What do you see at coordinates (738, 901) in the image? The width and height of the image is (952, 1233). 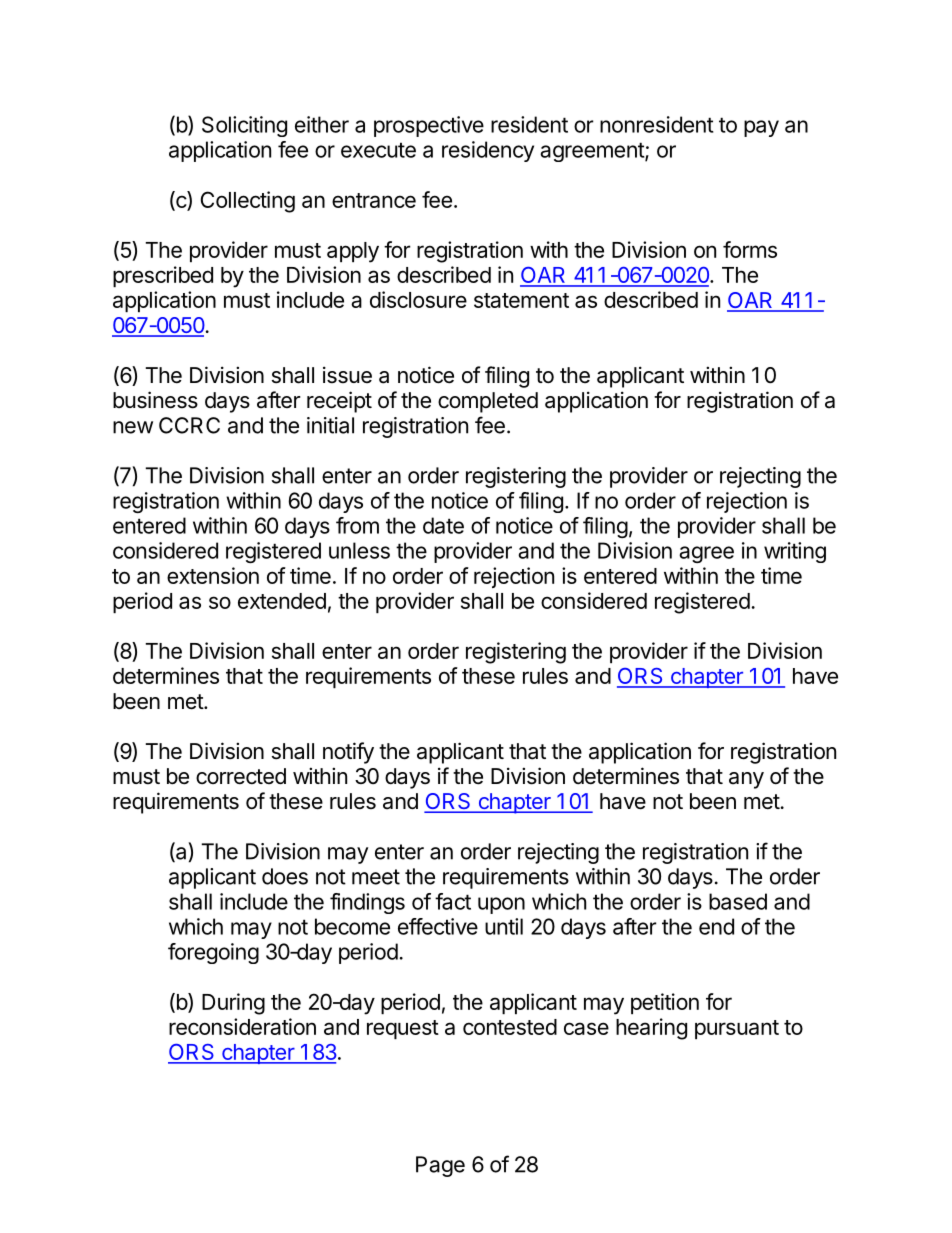 I see `based` at bounding box center [738, 901].
